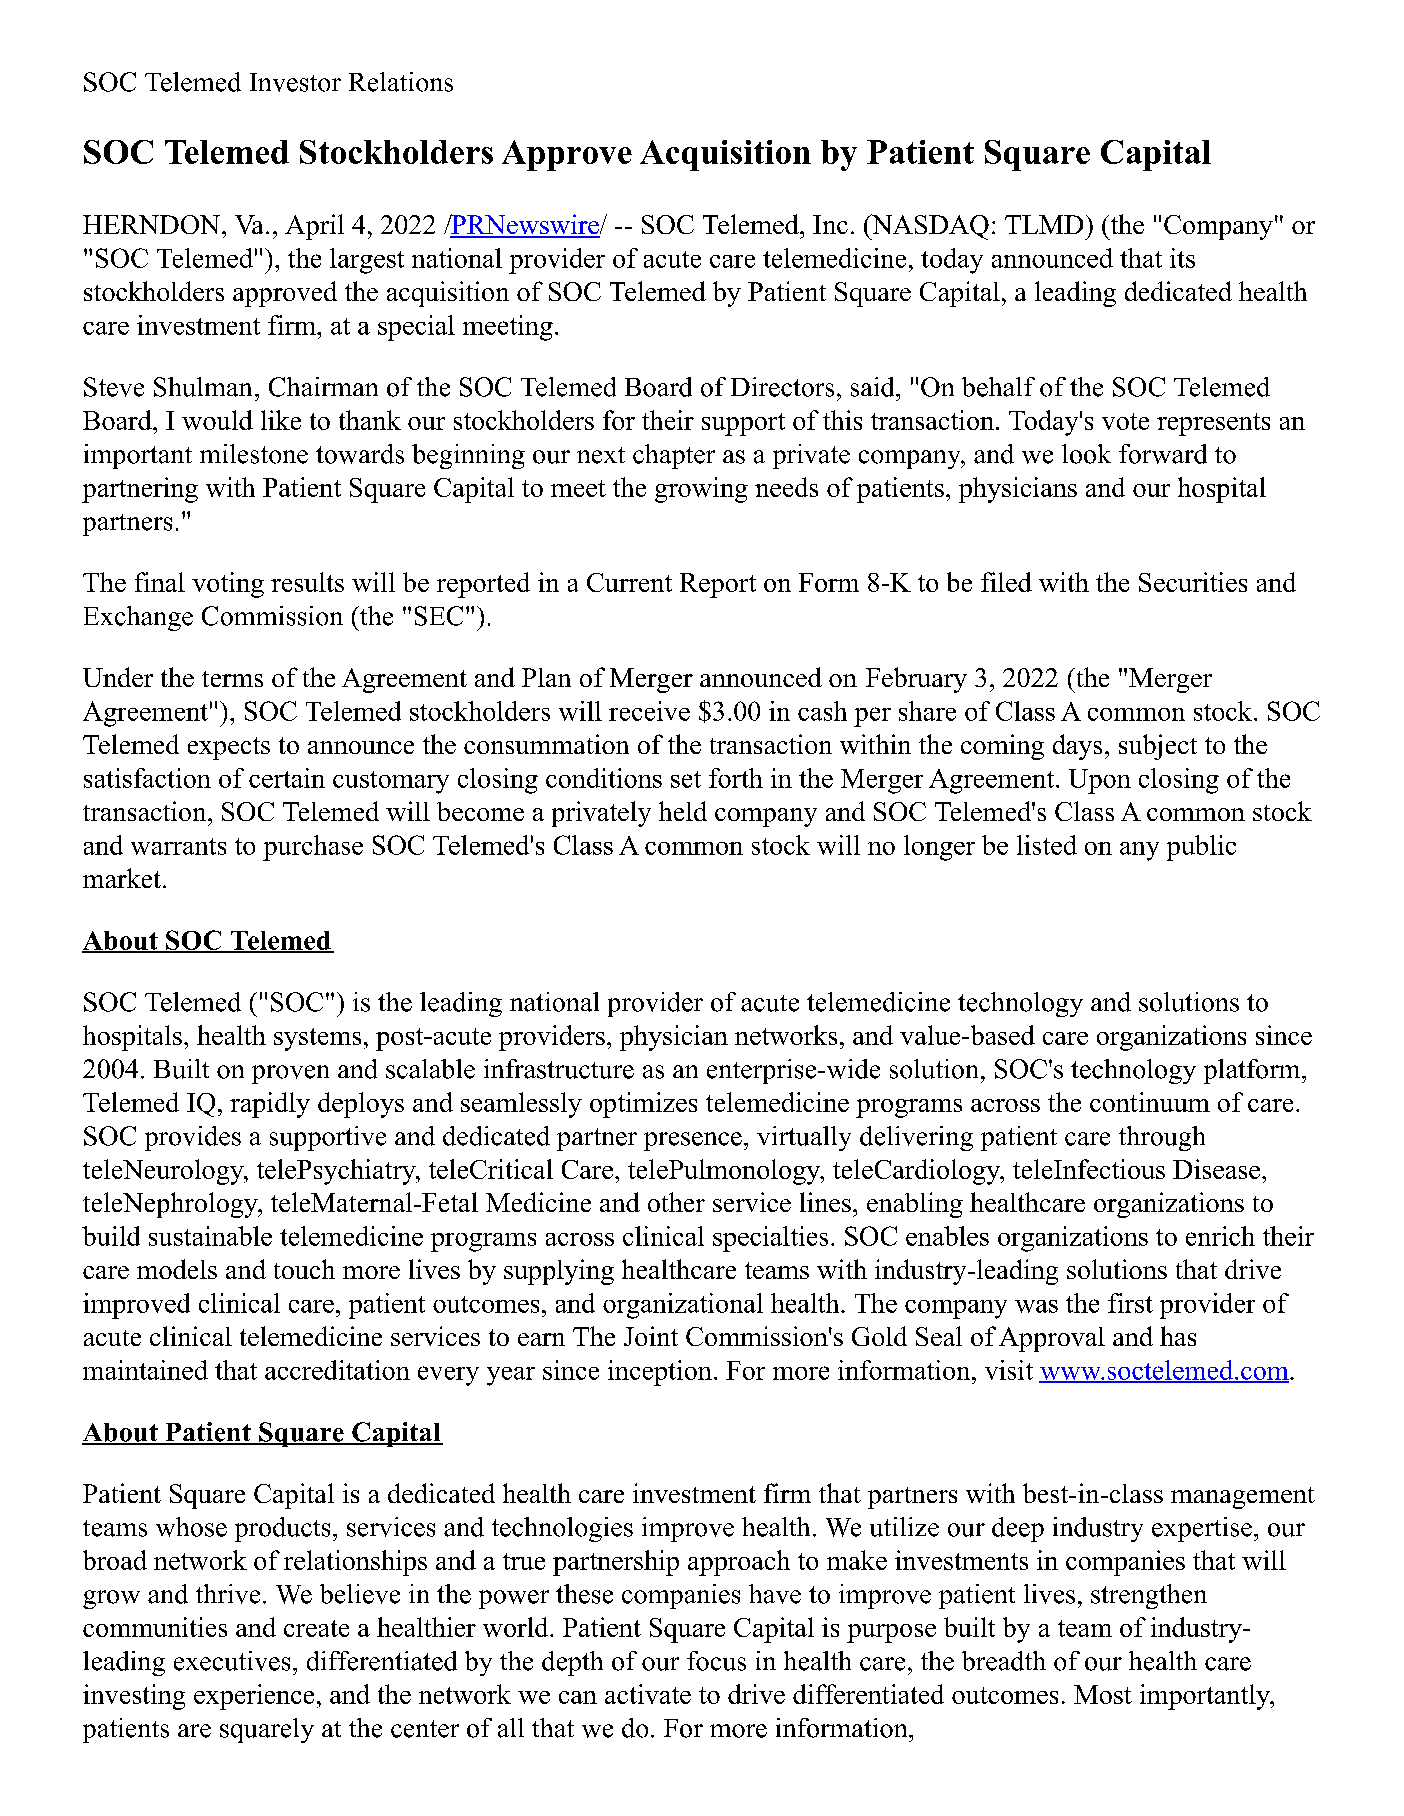  What do you see at coordinates (1086, 454) in the screenshot?
I see `look` at bounding box center [1086, 454].
